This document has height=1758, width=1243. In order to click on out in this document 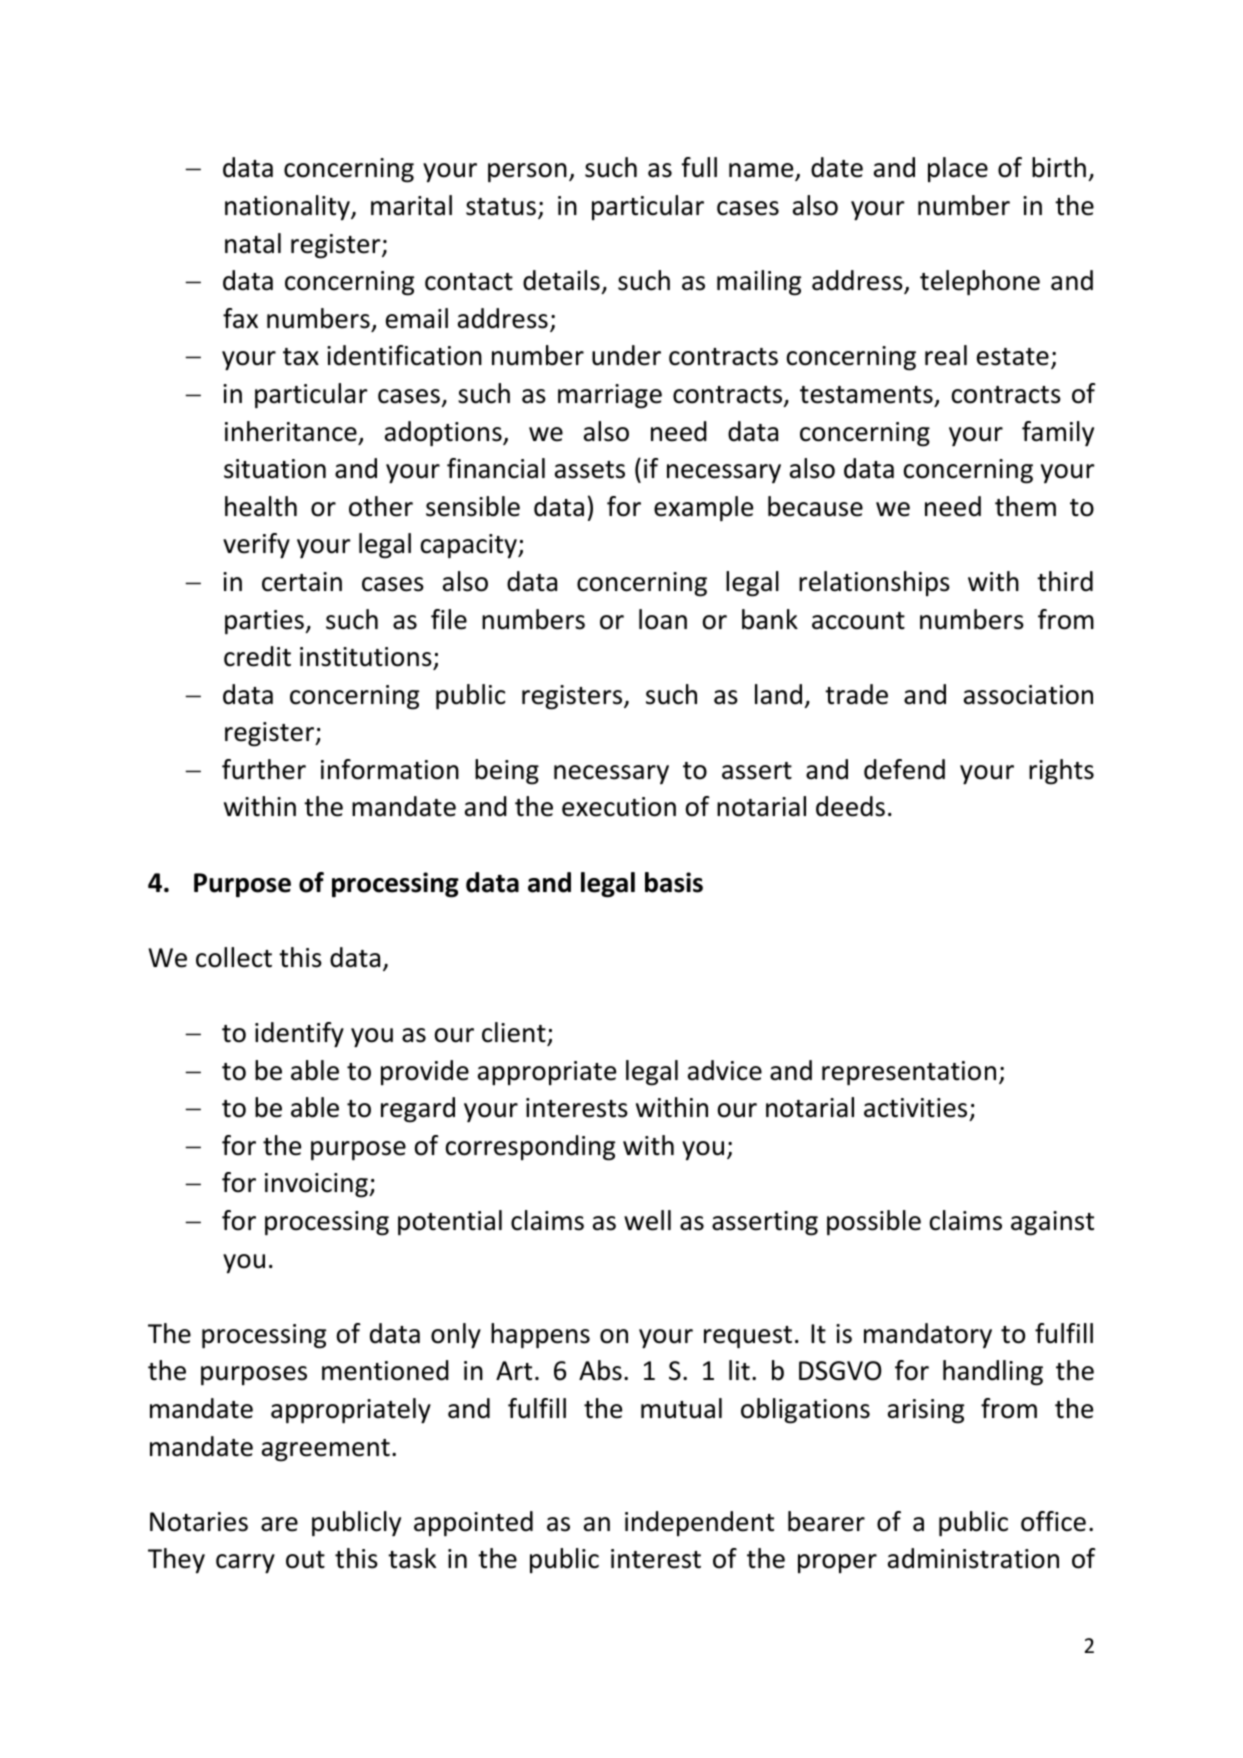, I will do `click(305, 1560)`.
